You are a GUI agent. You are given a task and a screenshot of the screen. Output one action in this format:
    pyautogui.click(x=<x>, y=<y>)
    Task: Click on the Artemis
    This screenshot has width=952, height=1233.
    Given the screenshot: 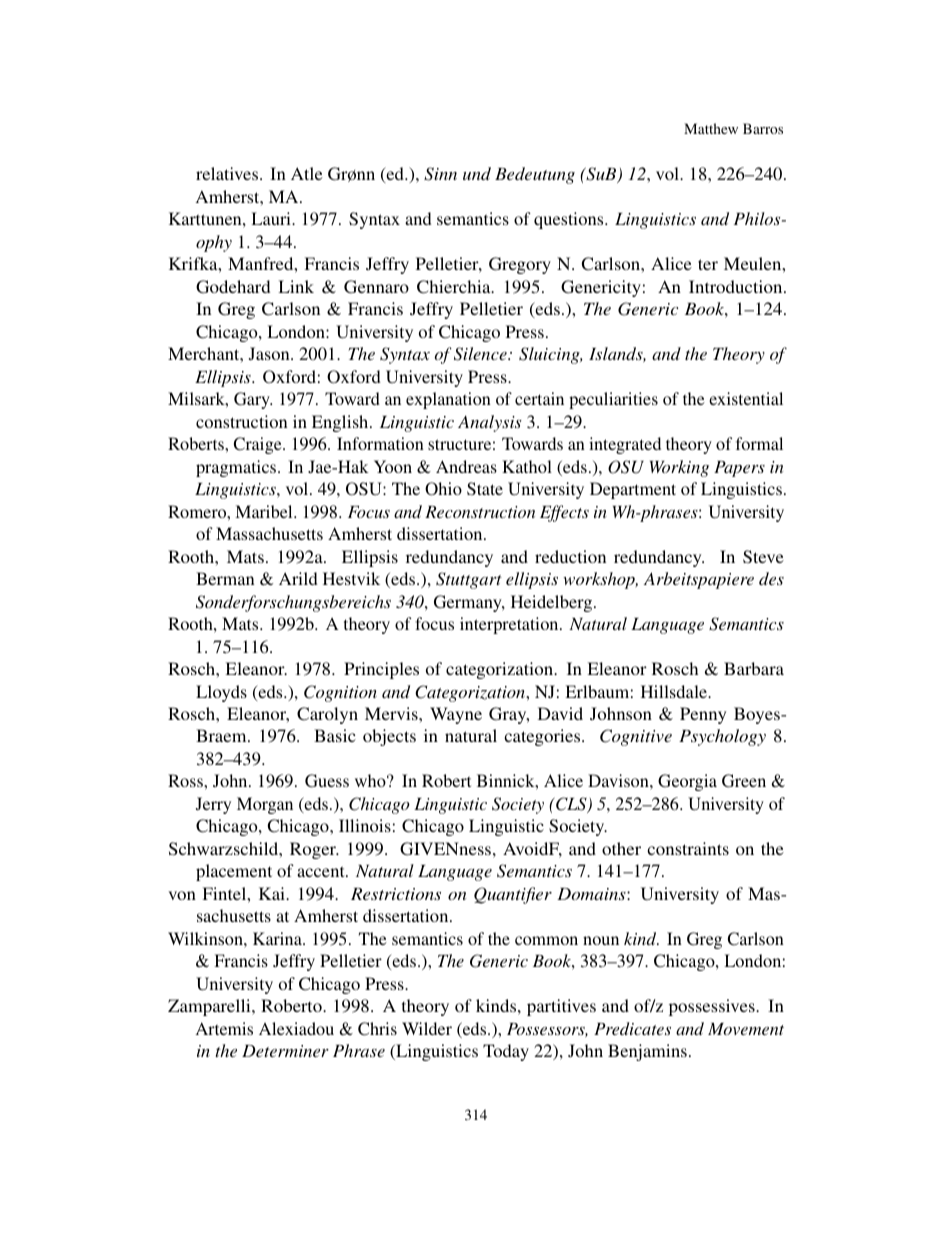 What is the action you would take?
    pyautogui.click(x=224, y=1028)
